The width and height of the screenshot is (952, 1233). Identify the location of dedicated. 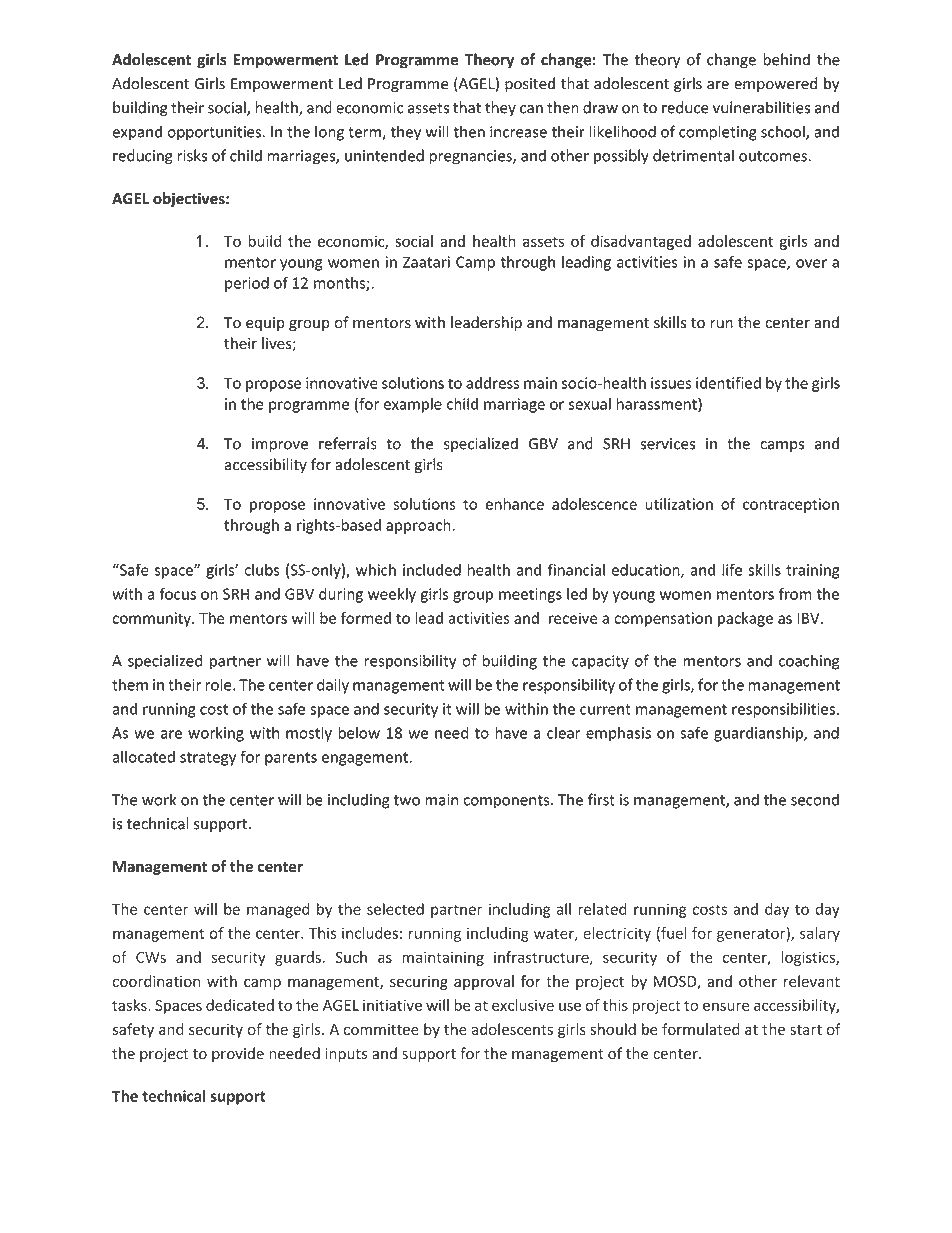
(240, 1005).
